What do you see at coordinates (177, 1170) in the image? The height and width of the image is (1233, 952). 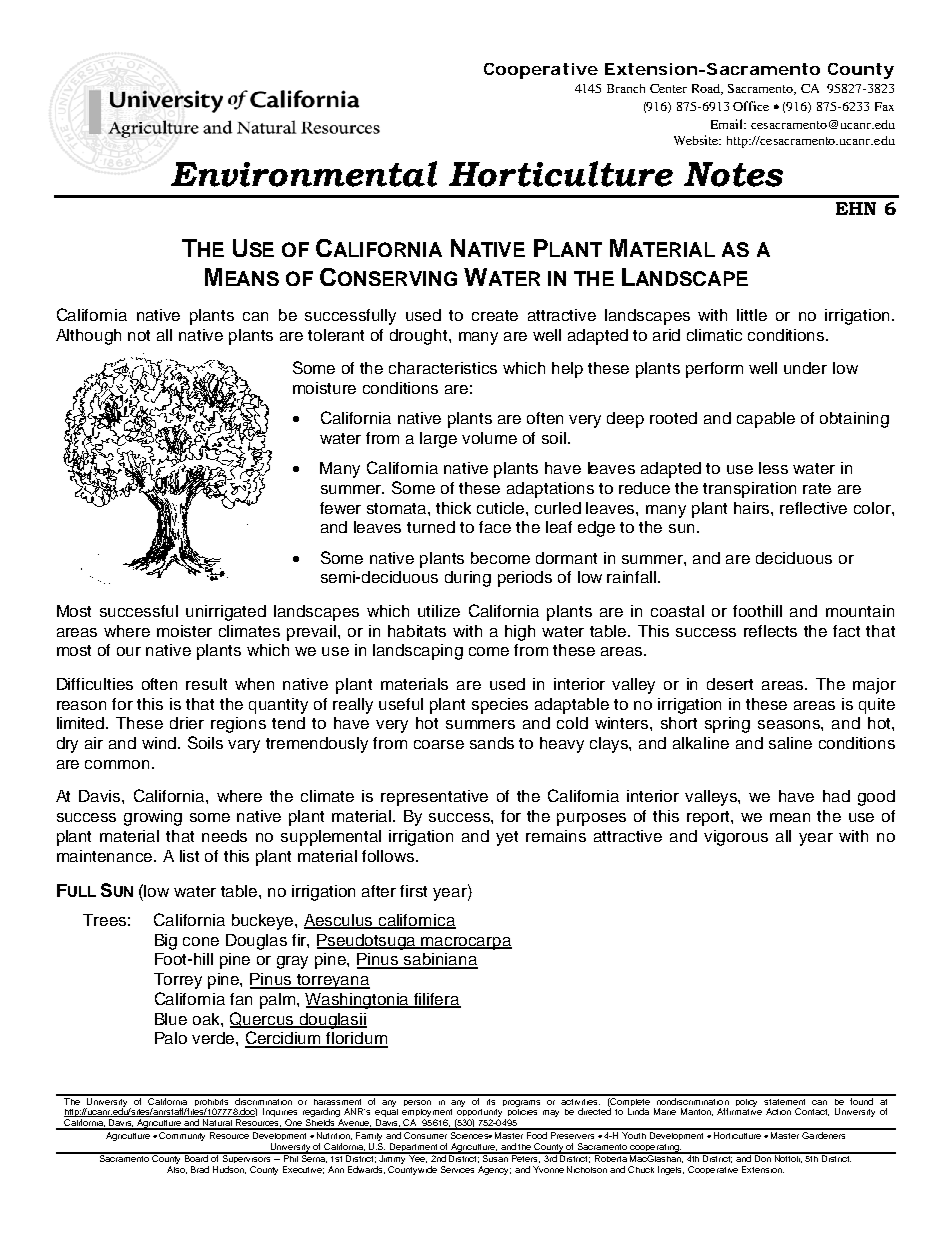 I see `Also` at bounding box center [177, 1170].
